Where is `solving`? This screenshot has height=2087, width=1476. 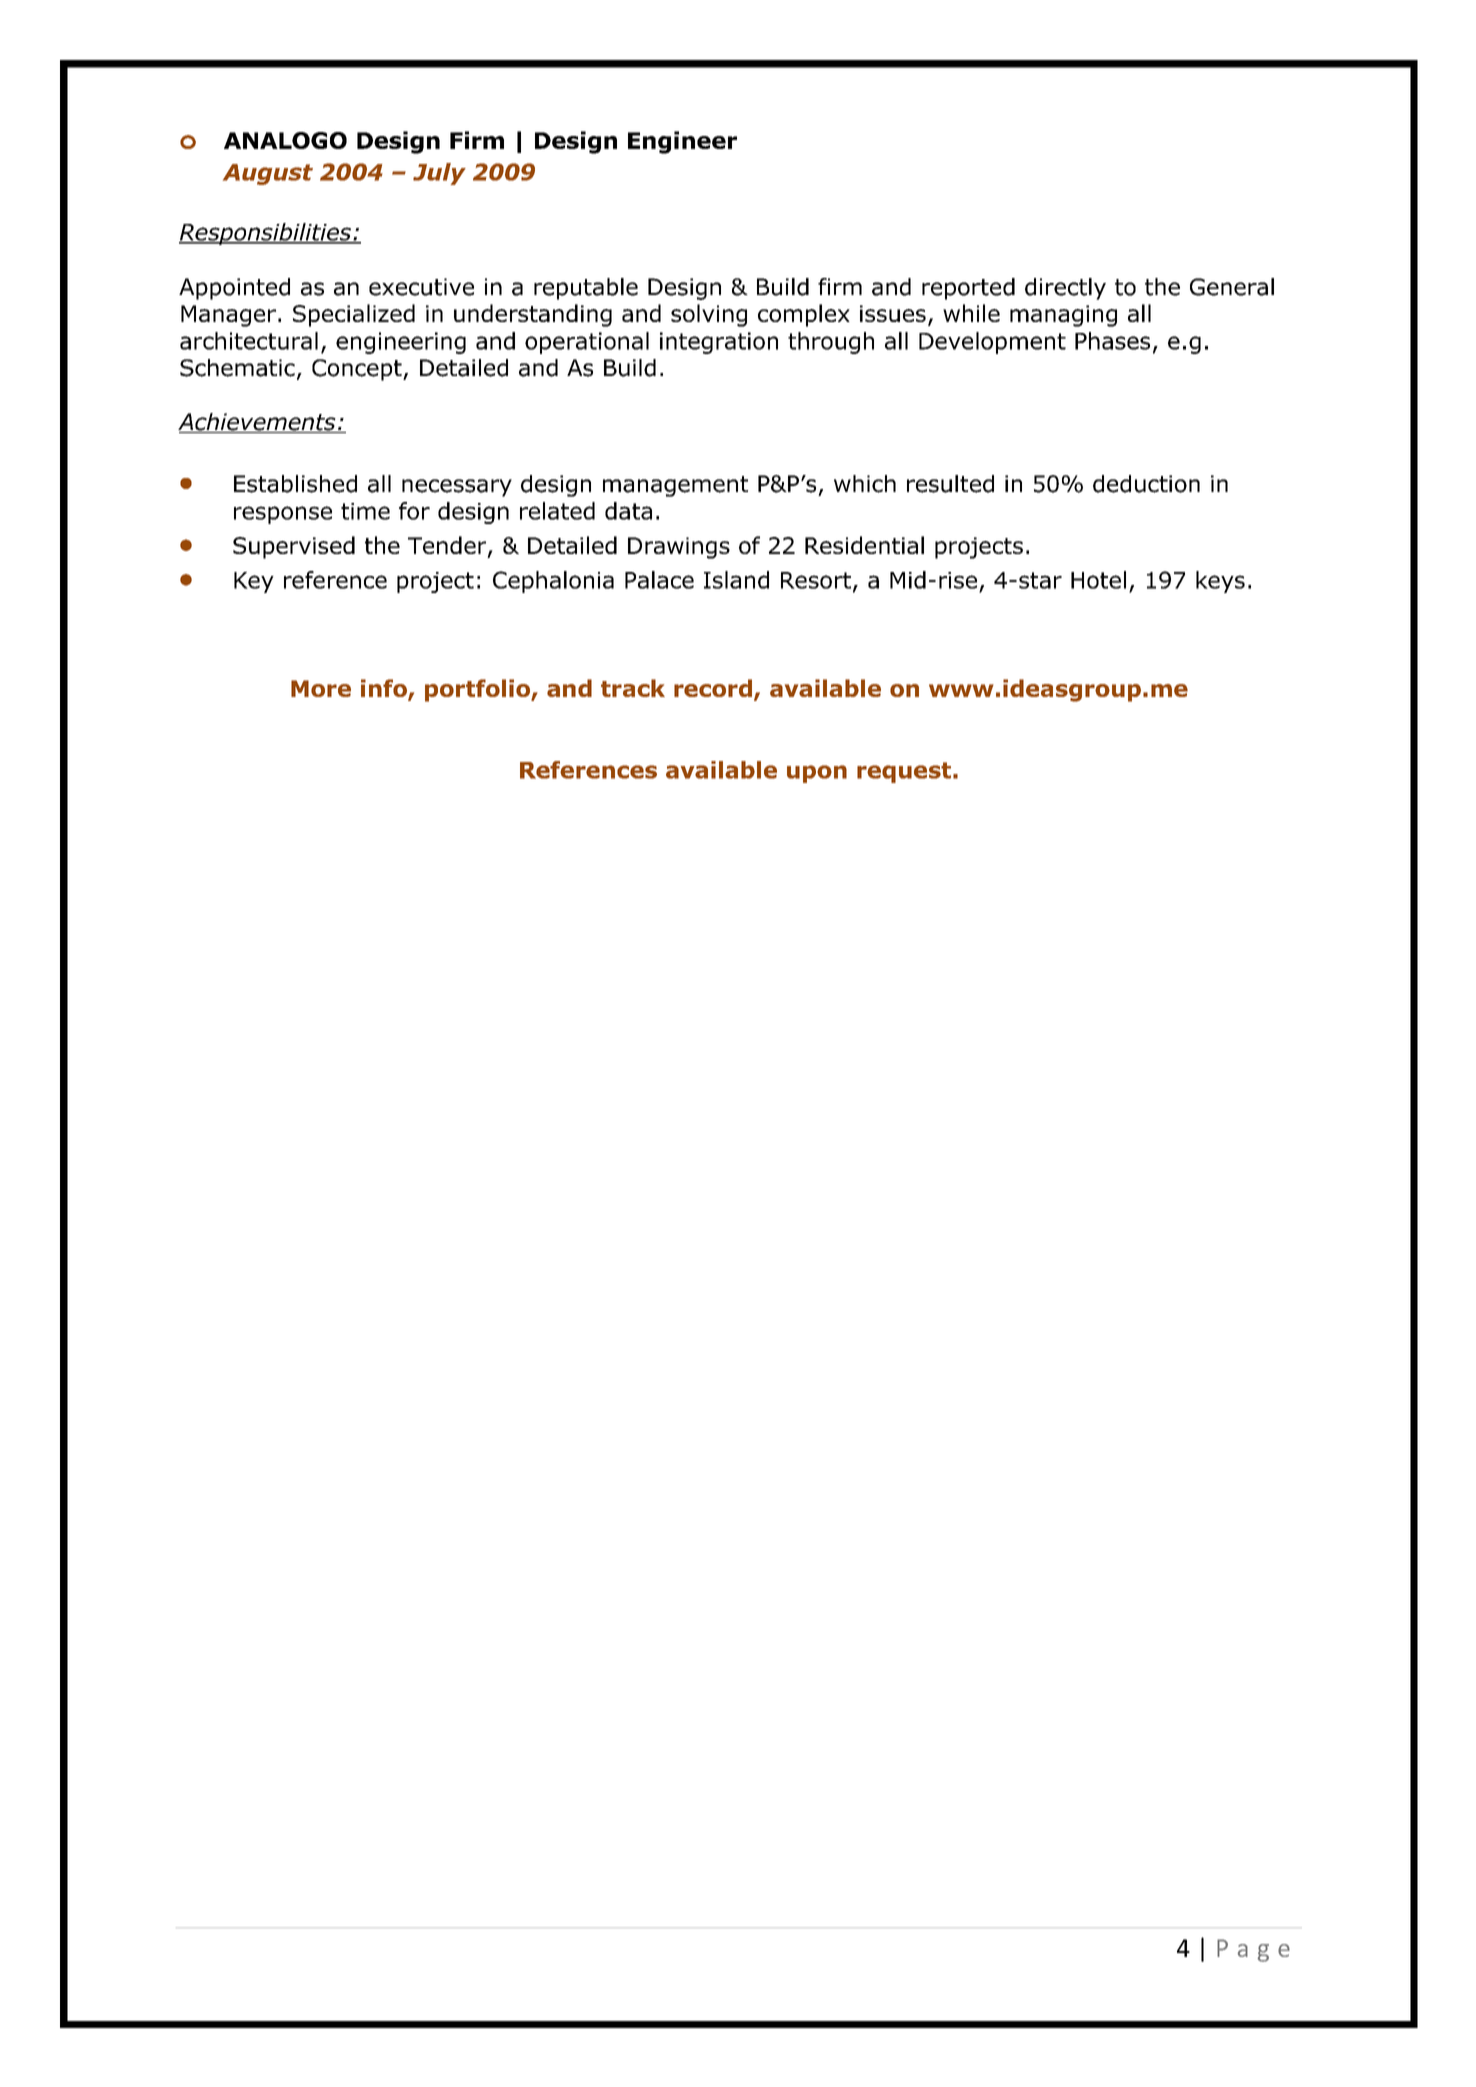
solving is located at coordinates (709, 315).
